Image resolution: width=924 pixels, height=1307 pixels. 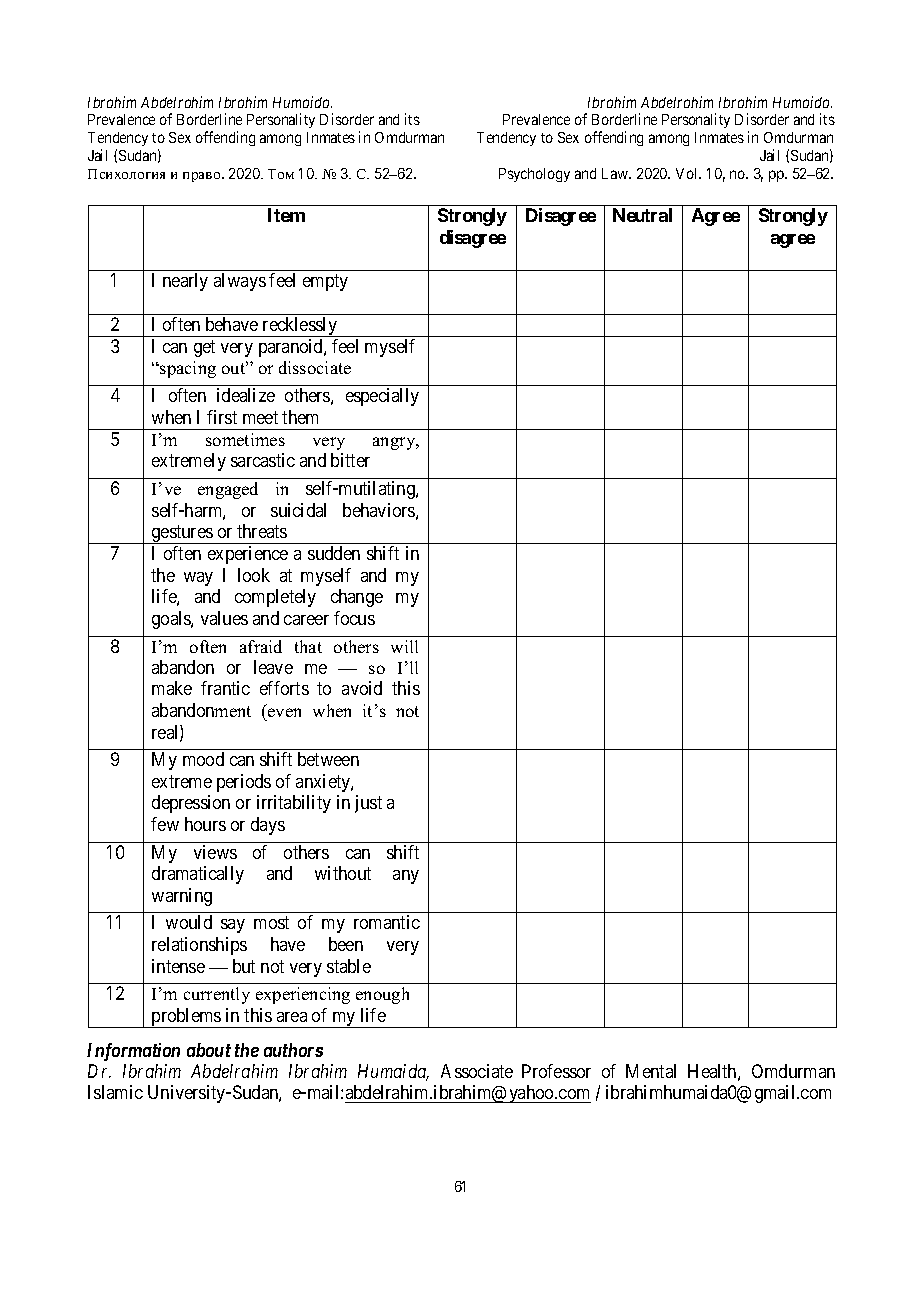 I want to click on values, so click(x=224, y=618).
